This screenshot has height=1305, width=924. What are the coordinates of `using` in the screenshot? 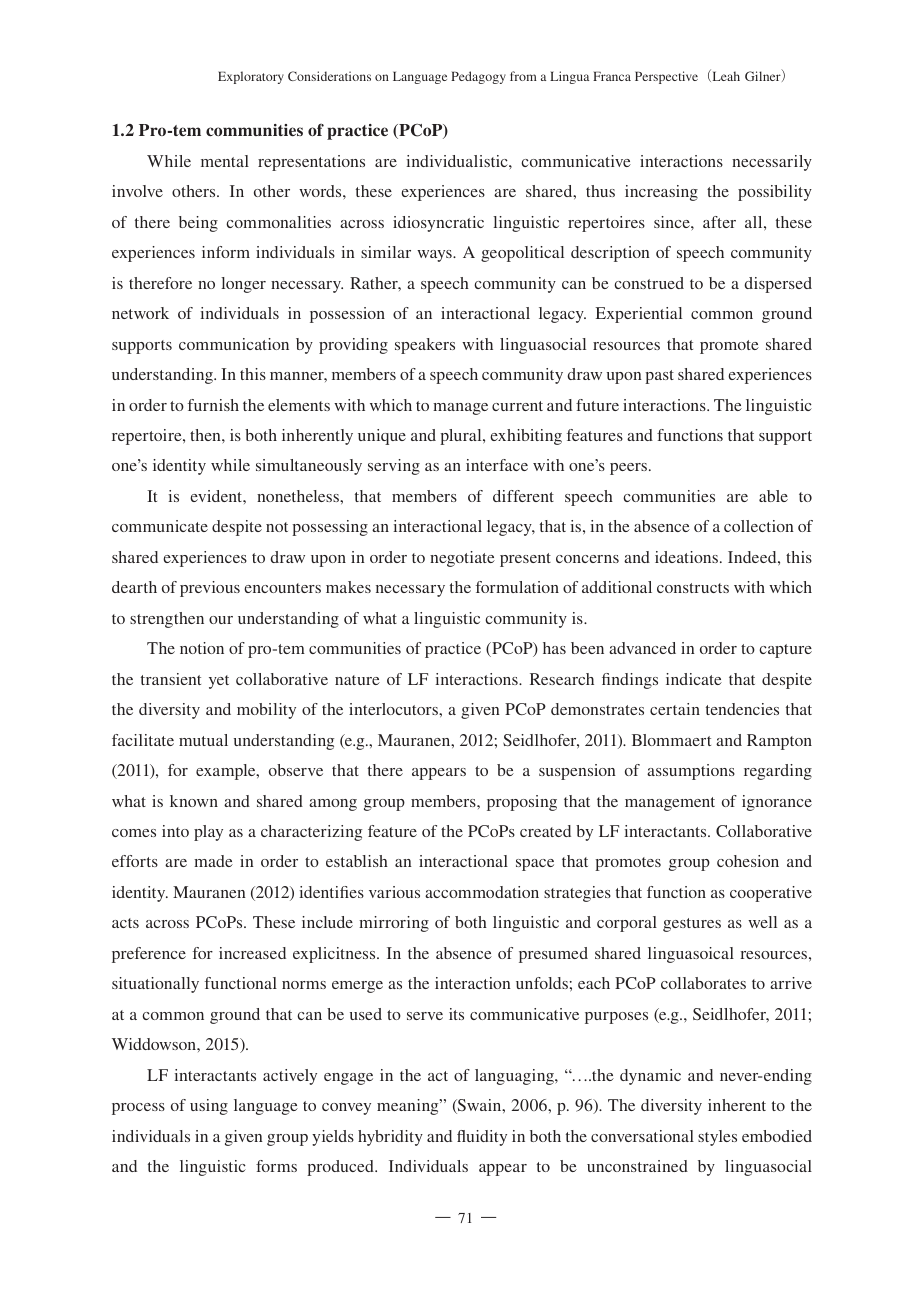 It's located at (209, 1107).
